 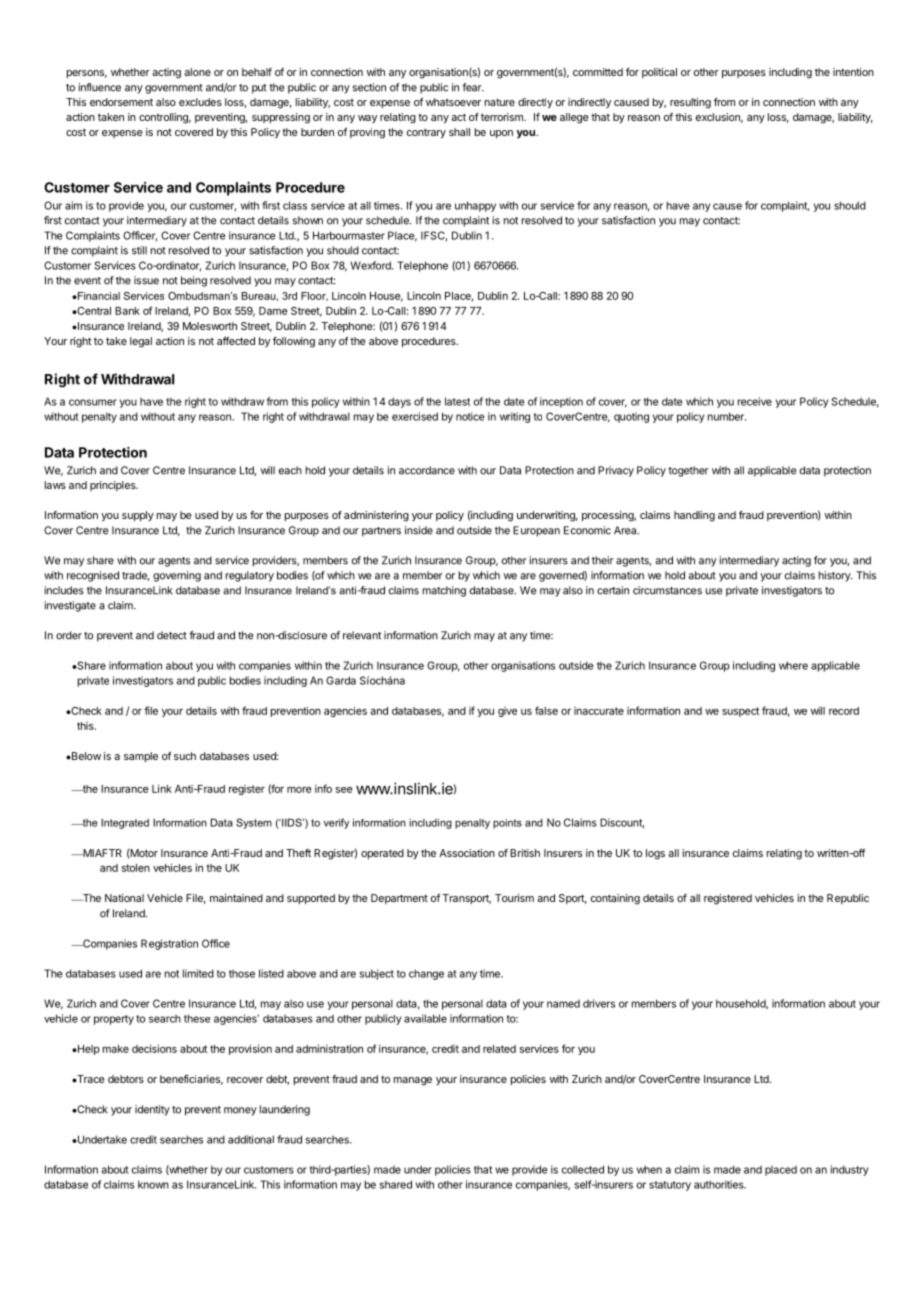 I want to click on endorsement, so click(x=121, y=102).
